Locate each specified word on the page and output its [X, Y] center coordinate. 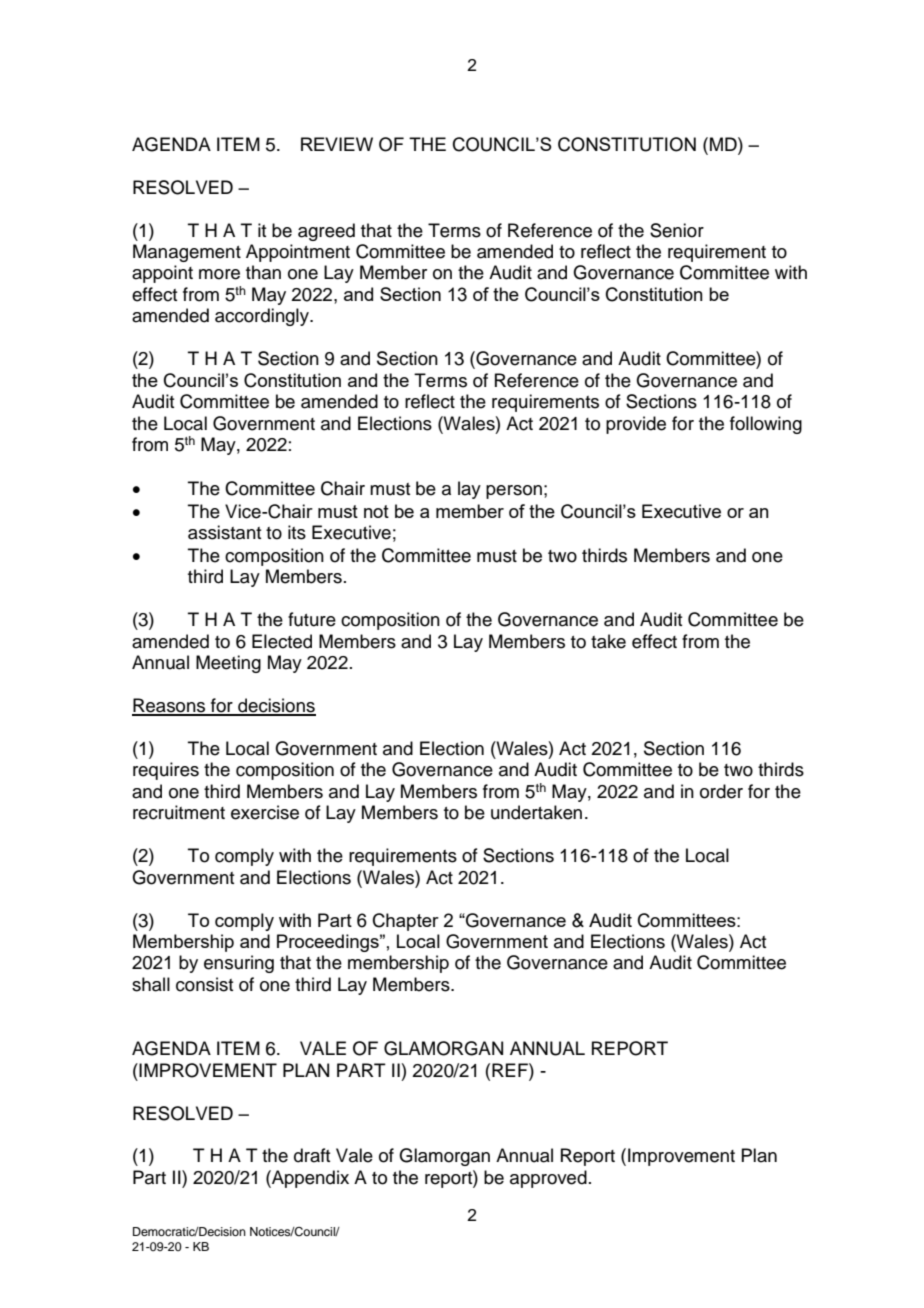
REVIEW [337, 144]
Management [187, 253]
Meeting [228, 664]
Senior [677, 230]
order [721, 791]
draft [312, 1155]
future [312, 619]
